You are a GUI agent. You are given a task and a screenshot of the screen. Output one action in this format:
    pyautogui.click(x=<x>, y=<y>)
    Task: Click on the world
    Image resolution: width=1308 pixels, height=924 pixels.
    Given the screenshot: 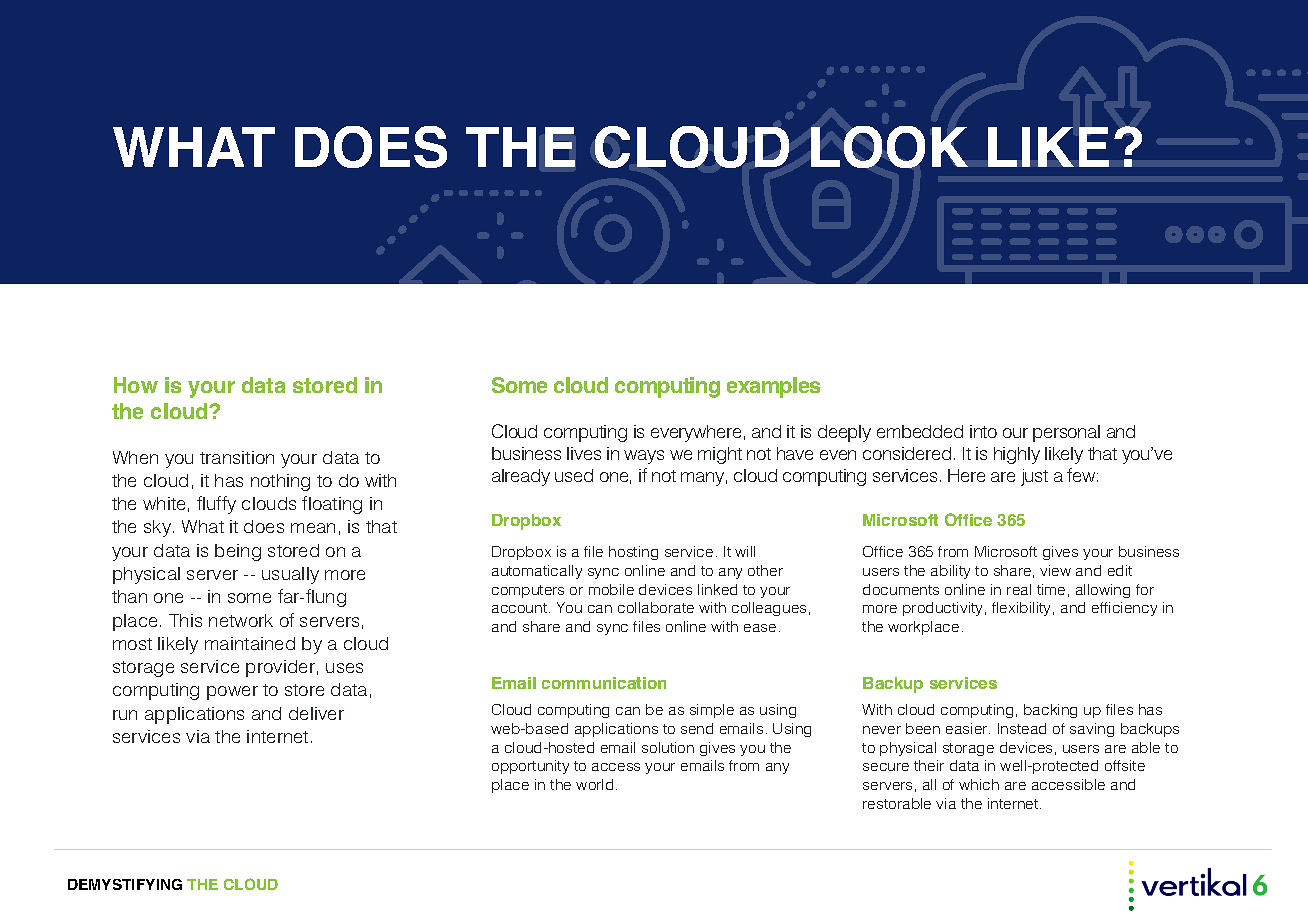 What is the action you would take?
    pyautogui.click(x=594, y=784)
